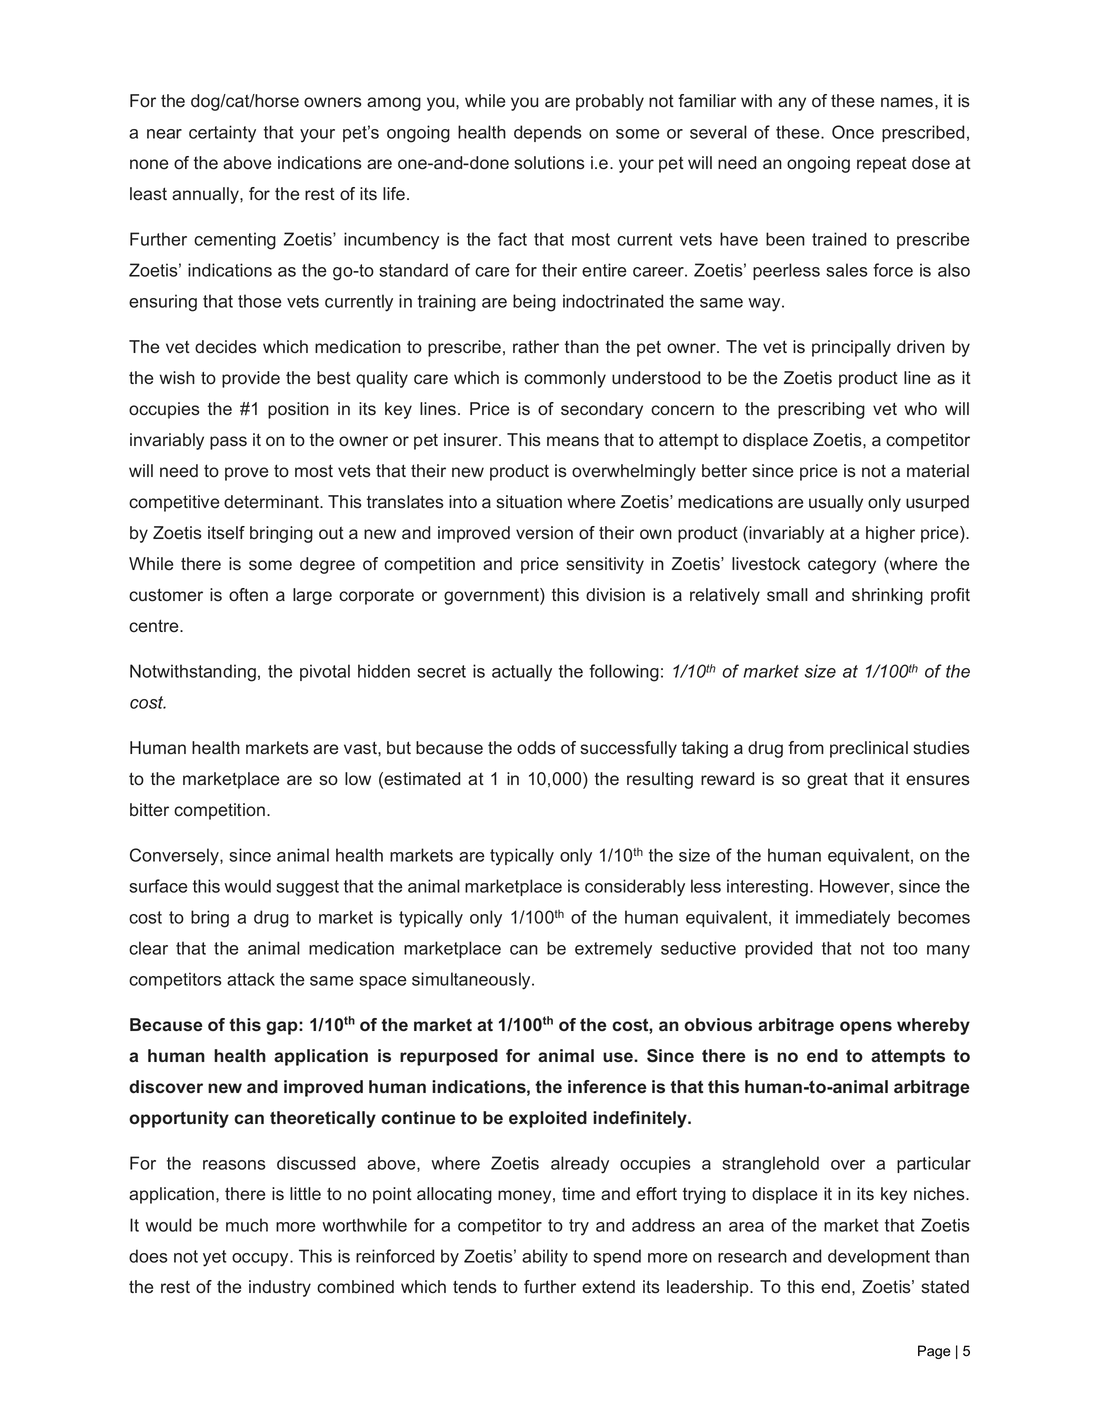  What do you see at coordinates (536, 748) in the document?
I see `odds` at bounding box center [536, 748].
